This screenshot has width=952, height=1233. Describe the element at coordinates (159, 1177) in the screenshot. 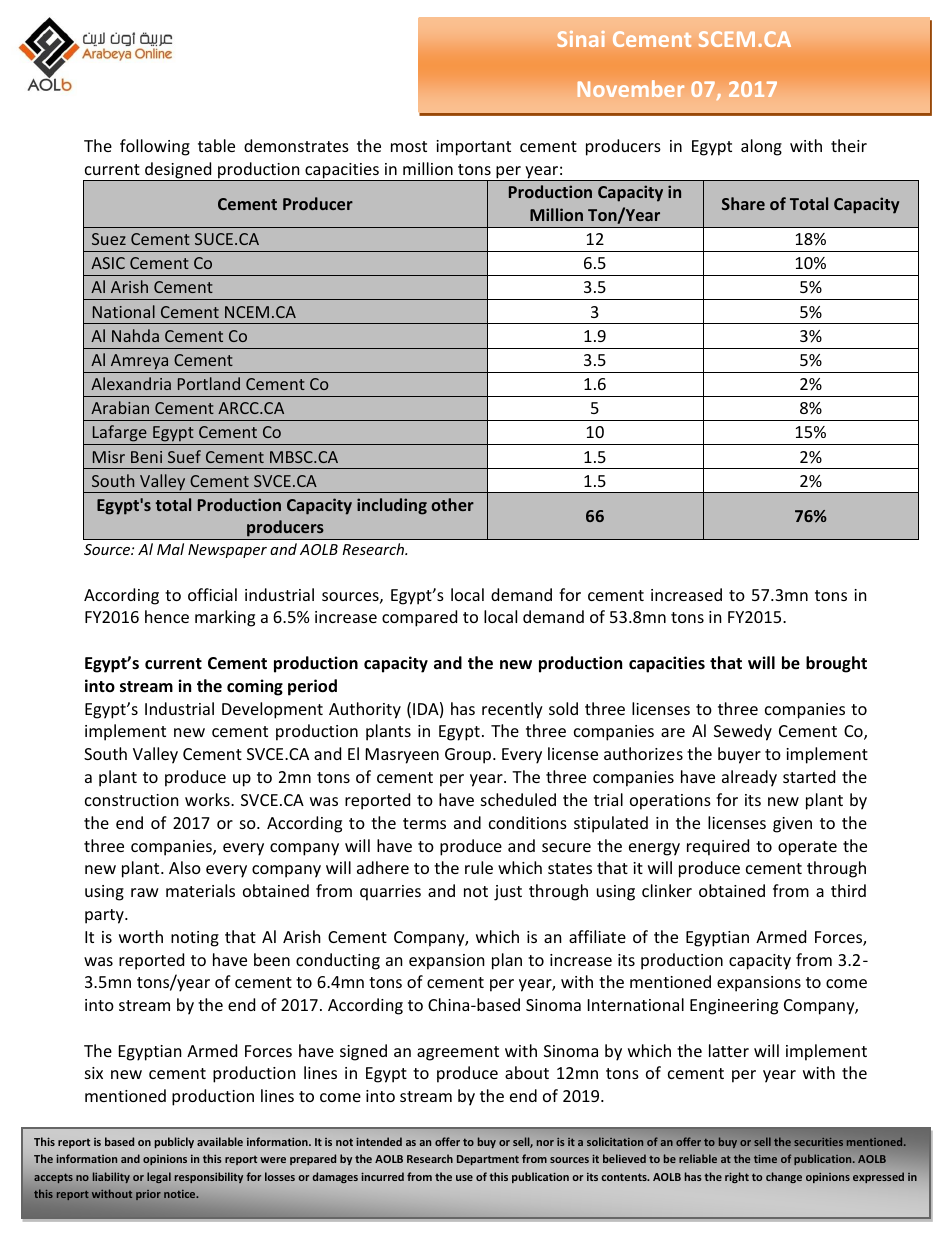

I see `legal` at that location.
